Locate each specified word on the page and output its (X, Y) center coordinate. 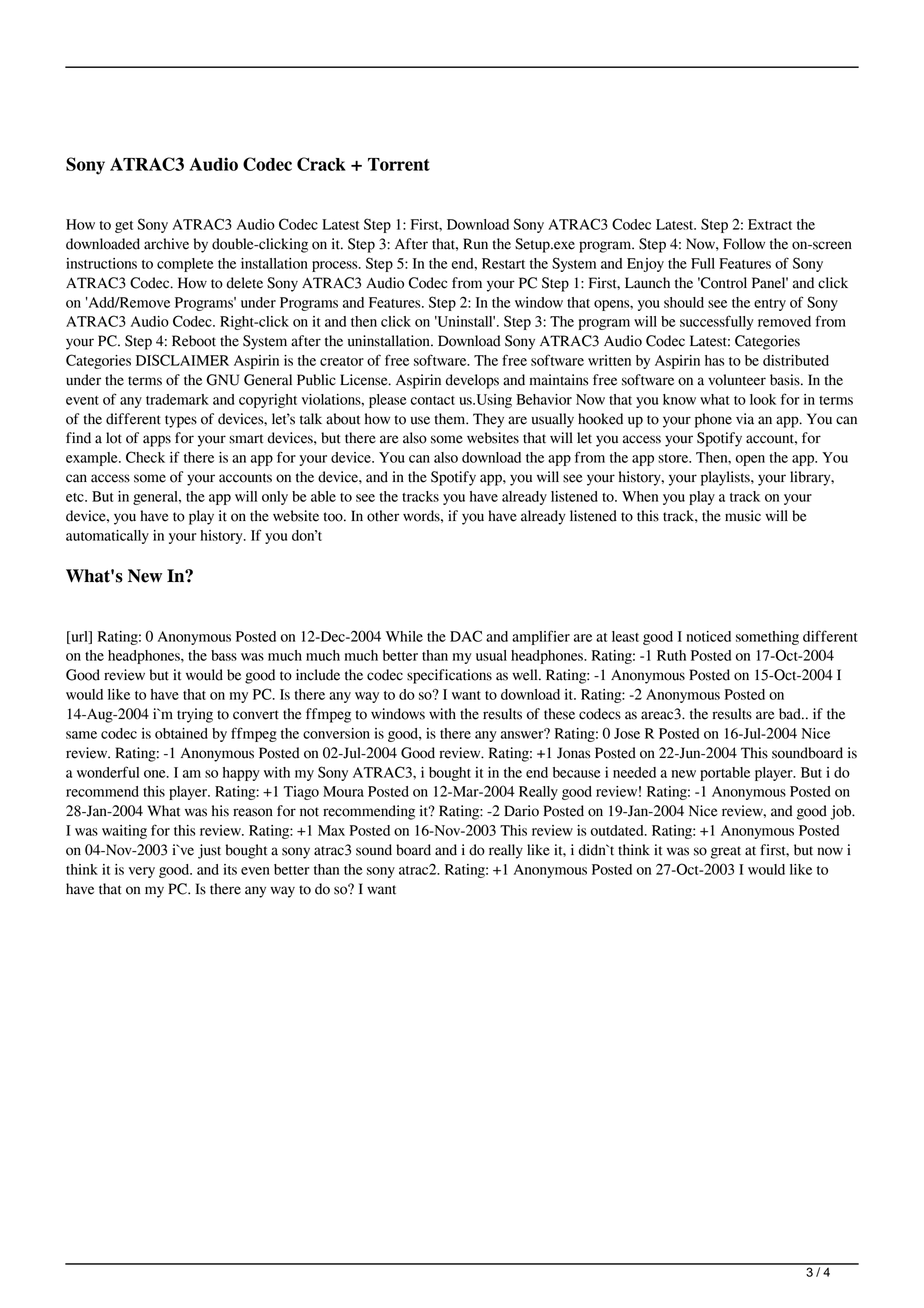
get (124, 227)
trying (195, 715)
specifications (449, 676)
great (726, 852)
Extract (770, 224)
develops (472, 381)
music (743, 516)
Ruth (671, 655)
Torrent (399, 164)
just (209, 851)
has (715, 360)
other (383, 516)
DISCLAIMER (182, 360)
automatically (107, 537)
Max (331, 830)
